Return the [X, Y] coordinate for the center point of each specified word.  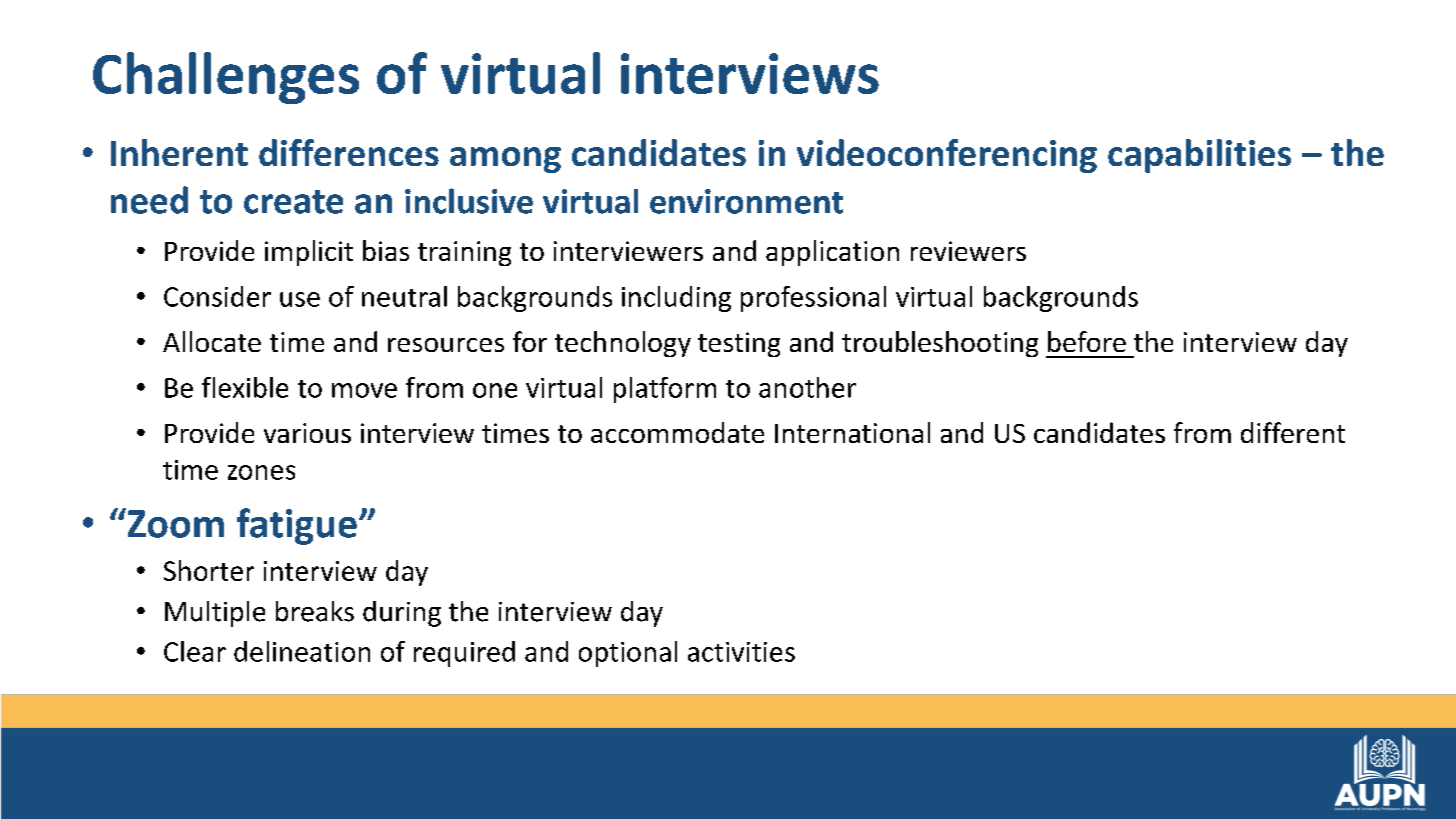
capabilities [1199, 156]
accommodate [677, 432]
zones [261, 472]
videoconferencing [947, 156]
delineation [302, 651]
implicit [309, 253]
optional [628, 654]
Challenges [226, 78]
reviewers [968, 251]
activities [741, 652]
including [676, 299]
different [1293, 432]
